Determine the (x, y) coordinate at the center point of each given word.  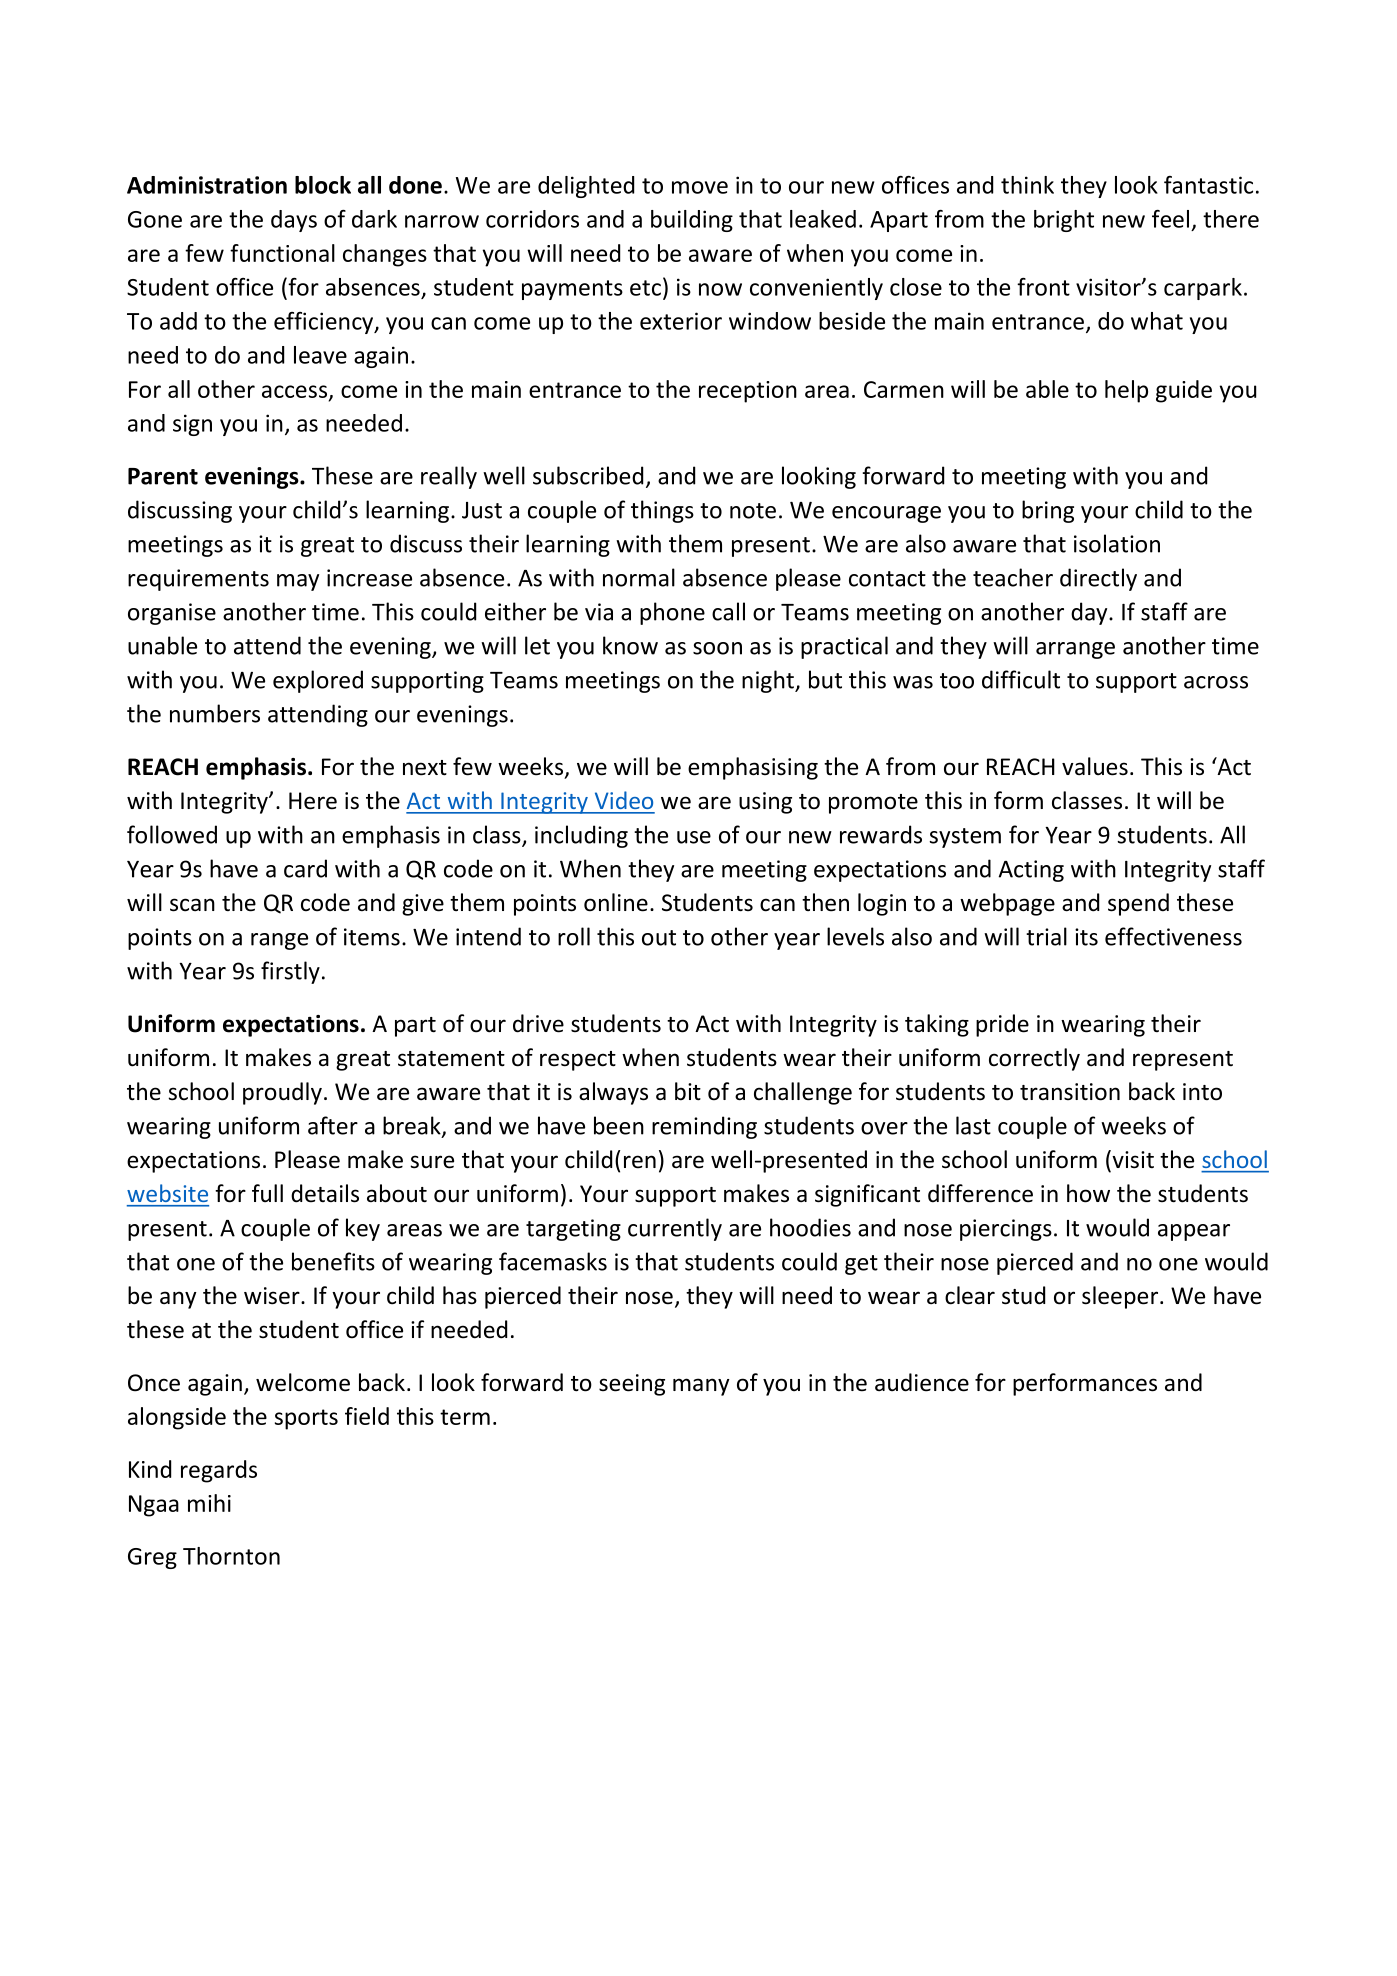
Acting (1031, 871)
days (294, 221)
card (305, 868)
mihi (209, 1503)
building (692, 221)
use (694, 837)
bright (1064, 221)
